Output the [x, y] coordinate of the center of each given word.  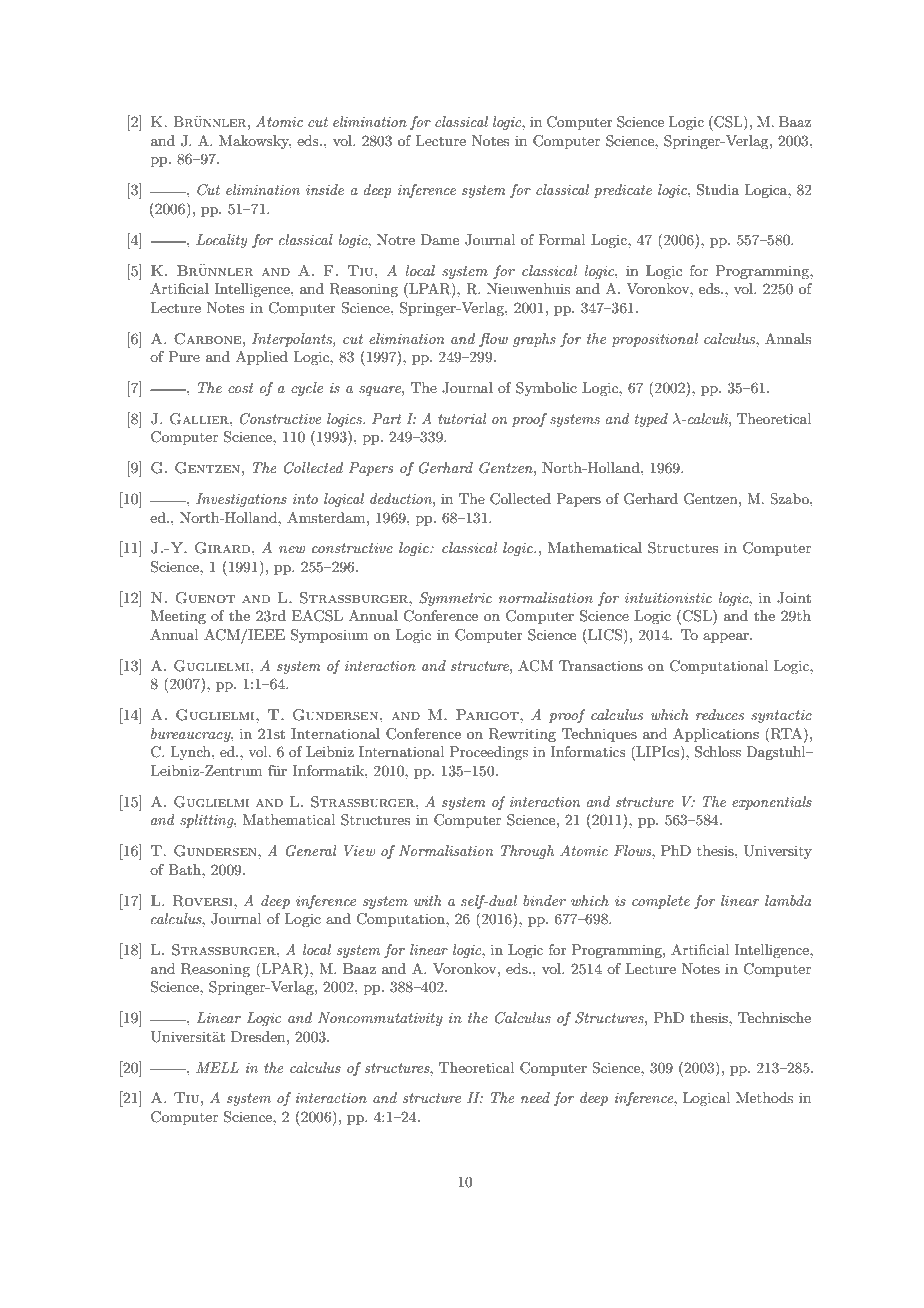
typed [651, 420]
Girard [224, 548]
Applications [716, 735]
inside [325, 189]
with [428, 900]
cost [241, 388]
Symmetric [455, 599]
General [311, 851]
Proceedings [489, 753]
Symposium [329, 636]
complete [661, 902]
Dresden [259, 1036]
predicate [623, 191]
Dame [440, 239]
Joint [794, 598]
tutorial [462, 418]
